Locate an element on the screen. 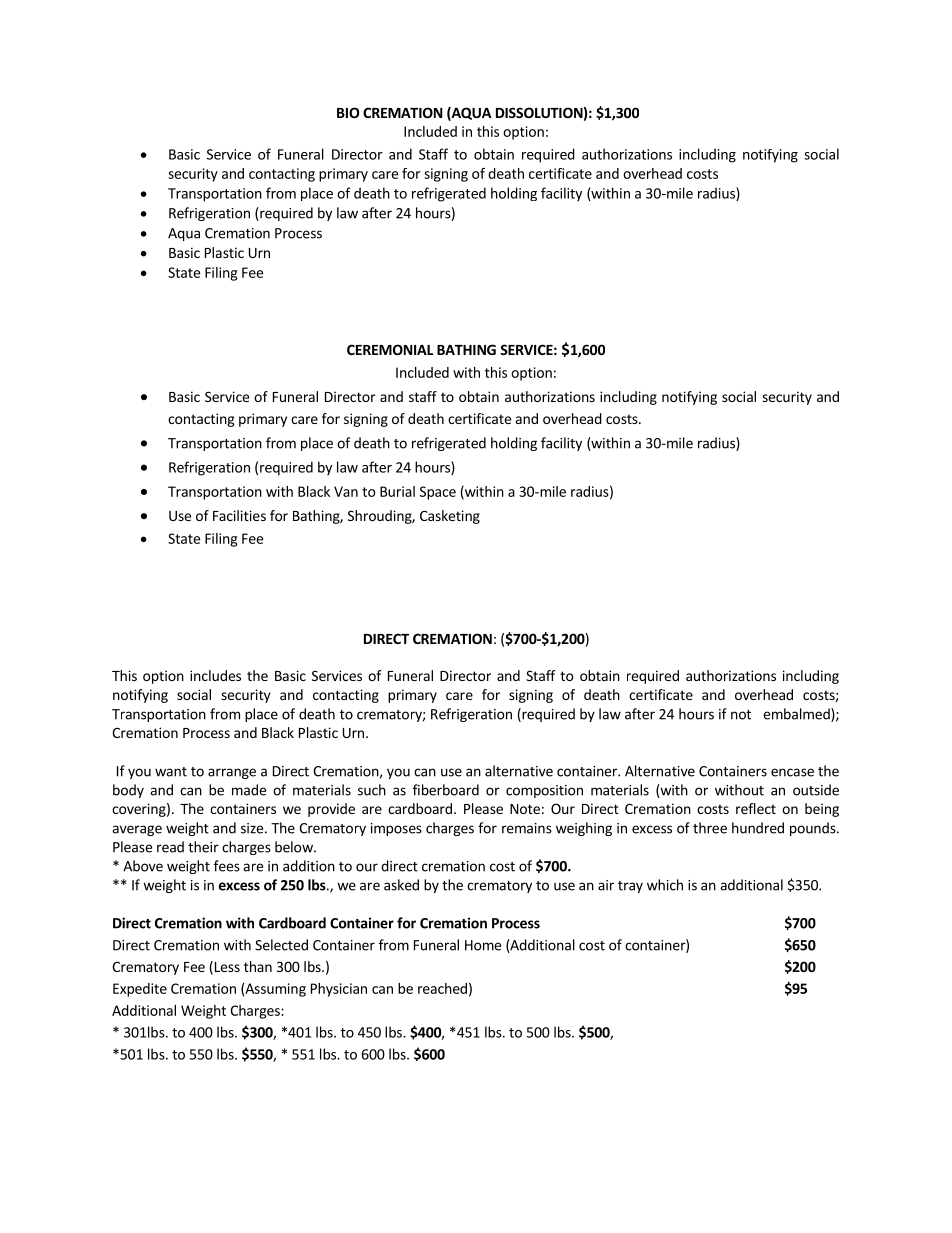 The image size is (952, 1233). than is located at coordinates (258, 966).
